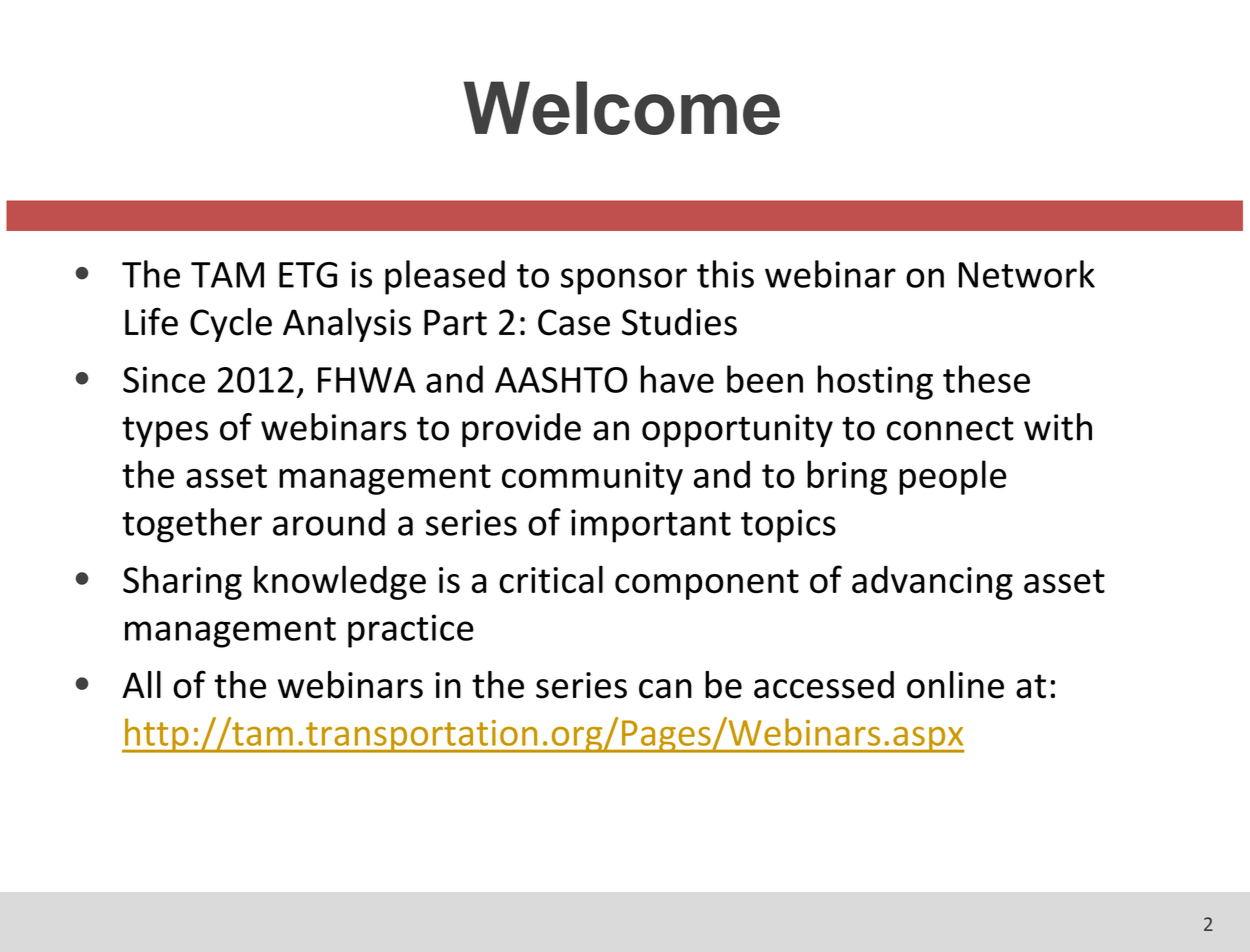 The width and height of the page is (1250, 952). What do you see at coordinates (677, 379) in the page?
I see `have` at bounding box center [677, 379].
